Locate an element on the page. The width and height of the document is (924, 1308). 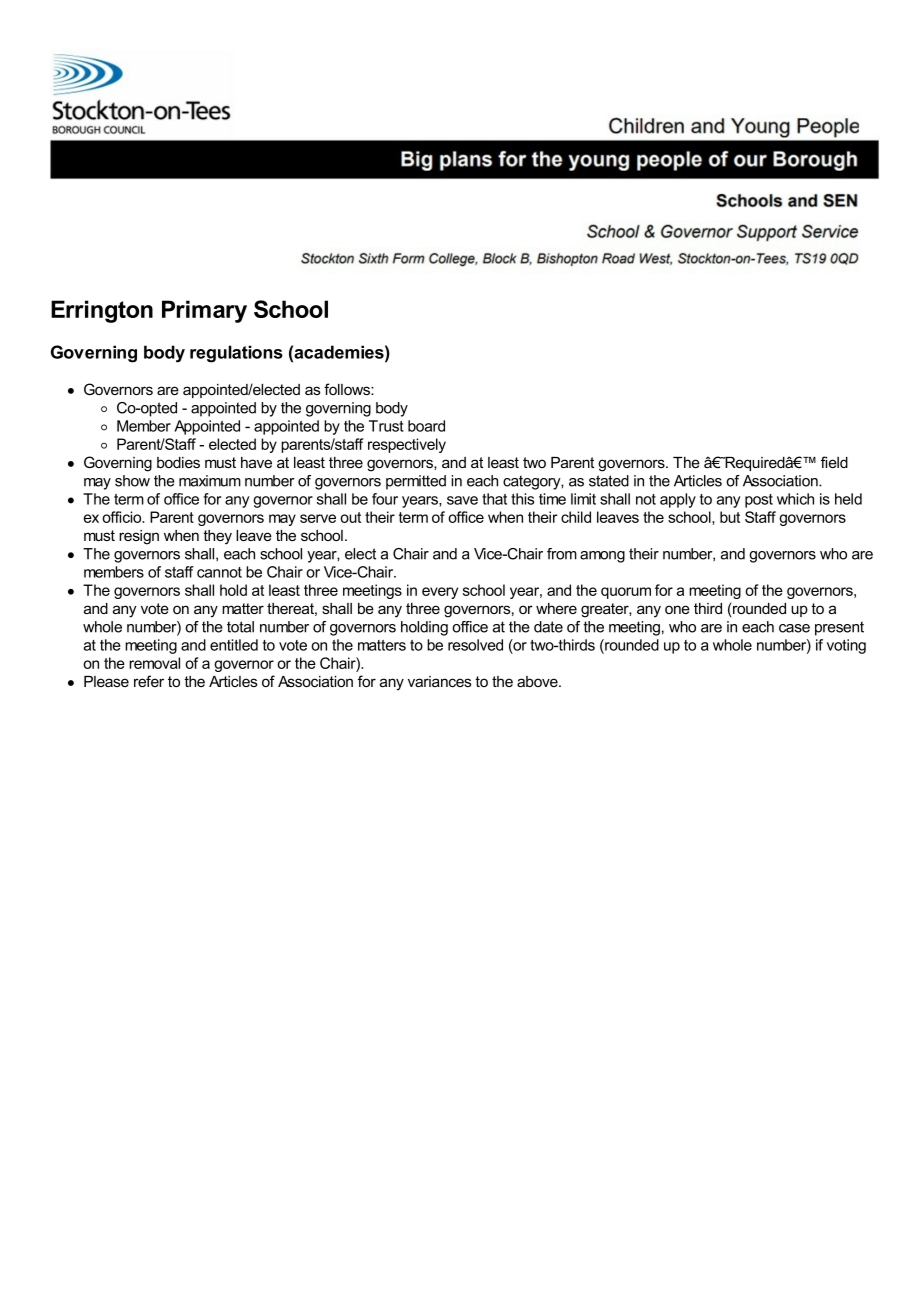
maximum is located at coordinates (210, 481).
